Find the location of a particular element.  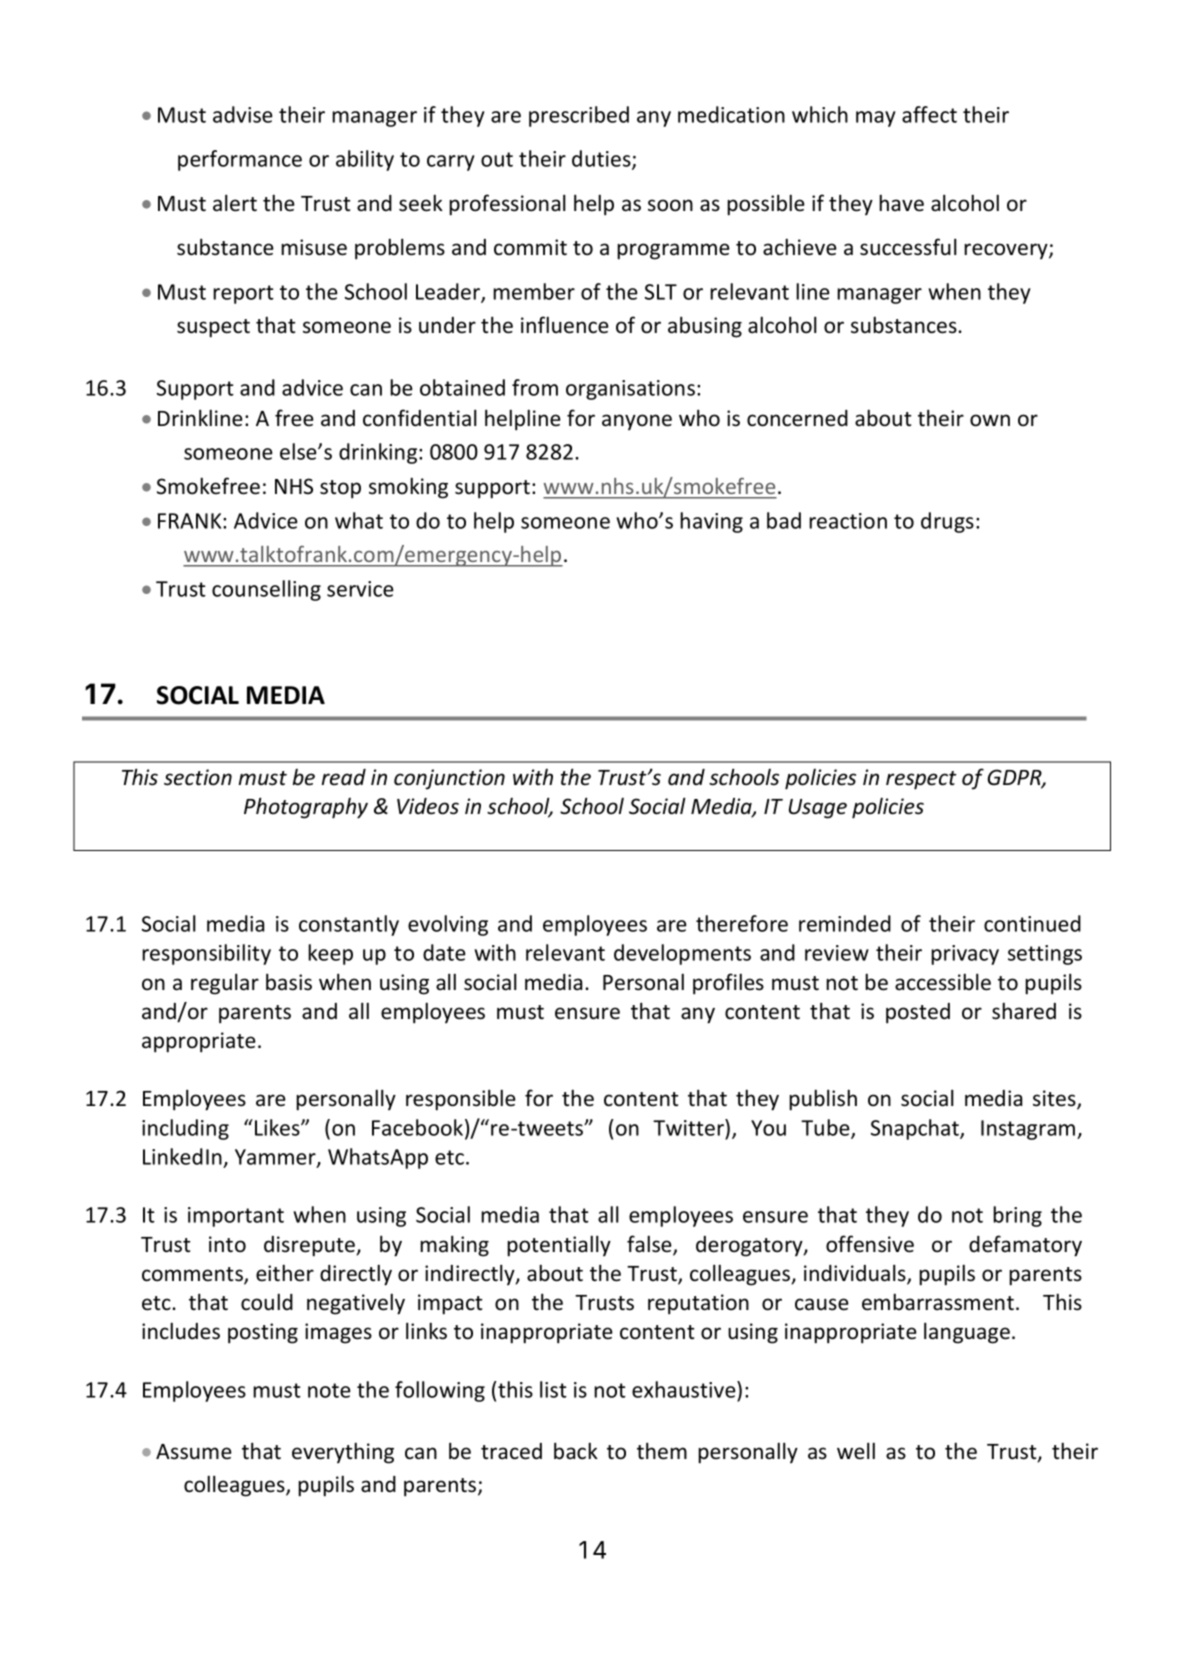

note is located at coordinates (329, 1390).
